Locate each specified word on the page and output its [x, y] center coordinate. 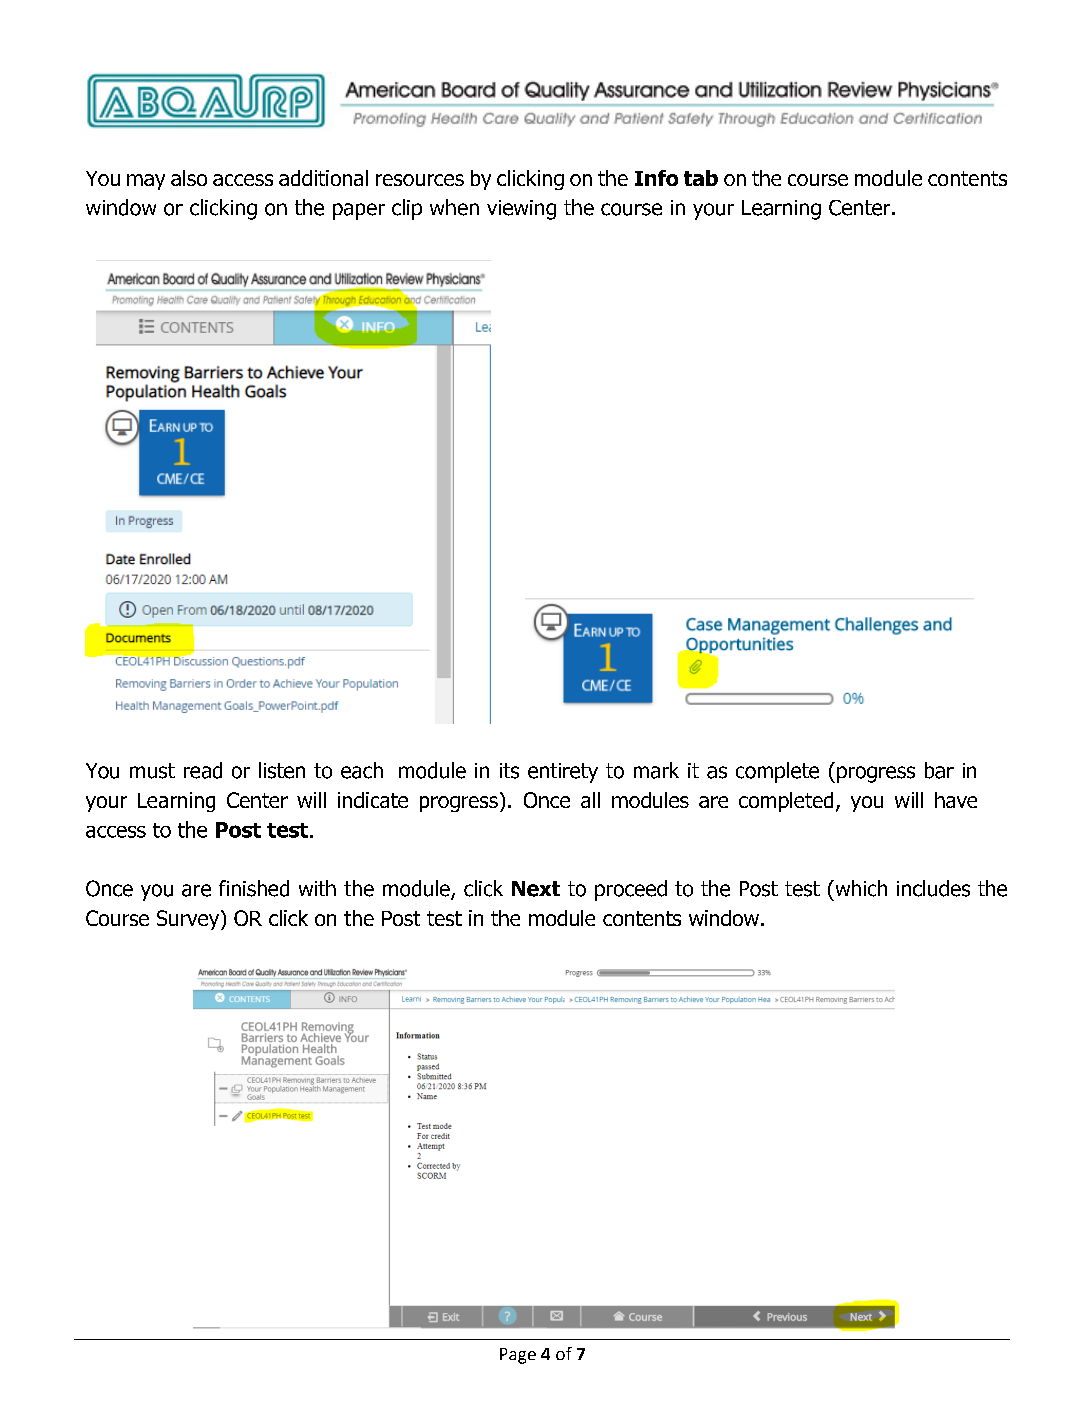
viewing [521, 210]
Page [518, 1356]
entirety [563, 773]
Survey [189, 920]
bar [939, 770]
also [189, 178]
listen [282, 770]
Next [536, 889]
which [860, 888]
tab [701, 178]
